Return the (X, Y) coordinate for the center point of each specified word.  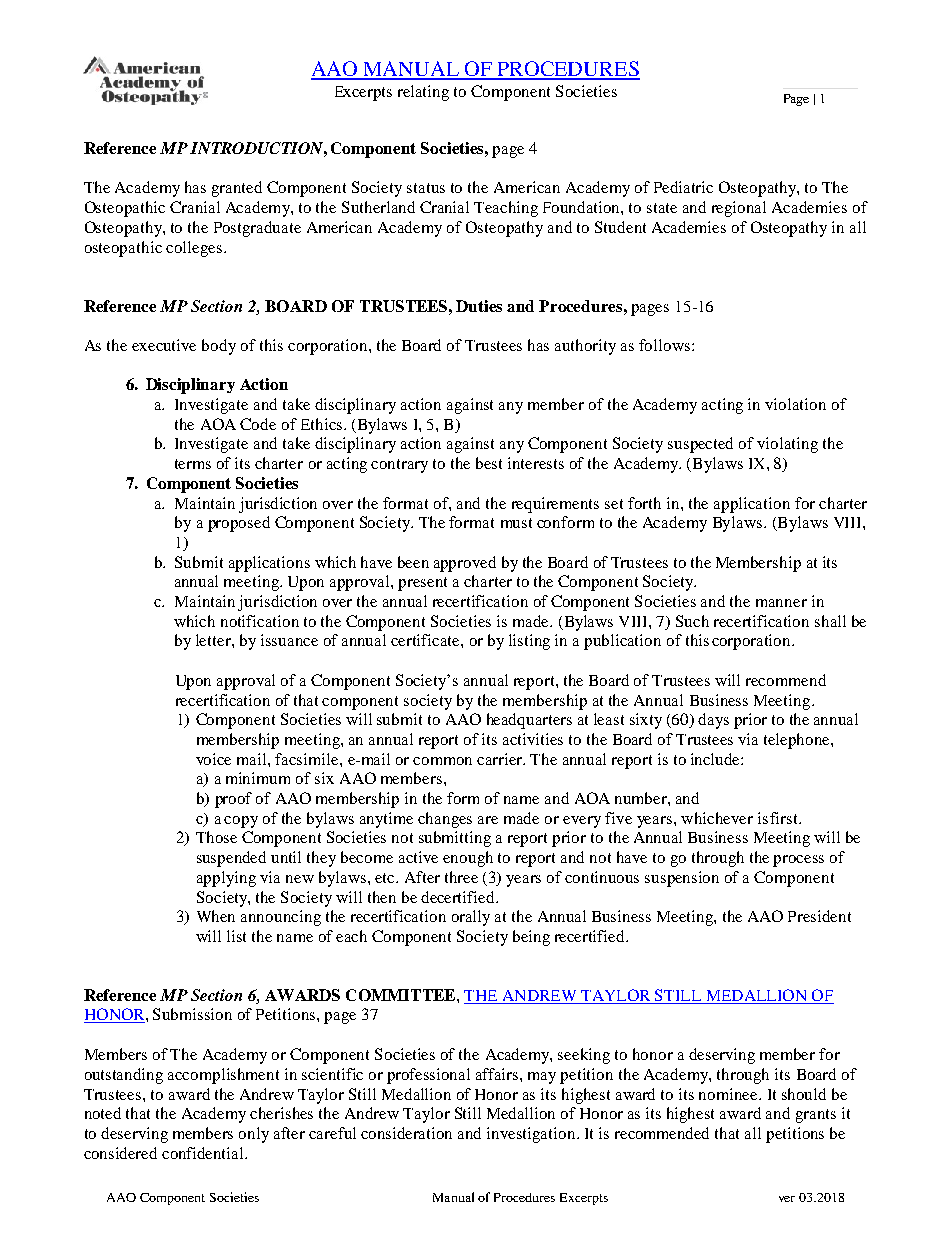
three (461, 877)
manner (781, 603)
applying (226, 879)
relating (423, 93)
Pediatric (683, 187)
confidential (204, 1153)
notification (260, 621)
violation (795, 404)
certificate (426, 640)
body (219, 347)
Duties (479, 306)
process (798, 861)
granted (237, 189)
